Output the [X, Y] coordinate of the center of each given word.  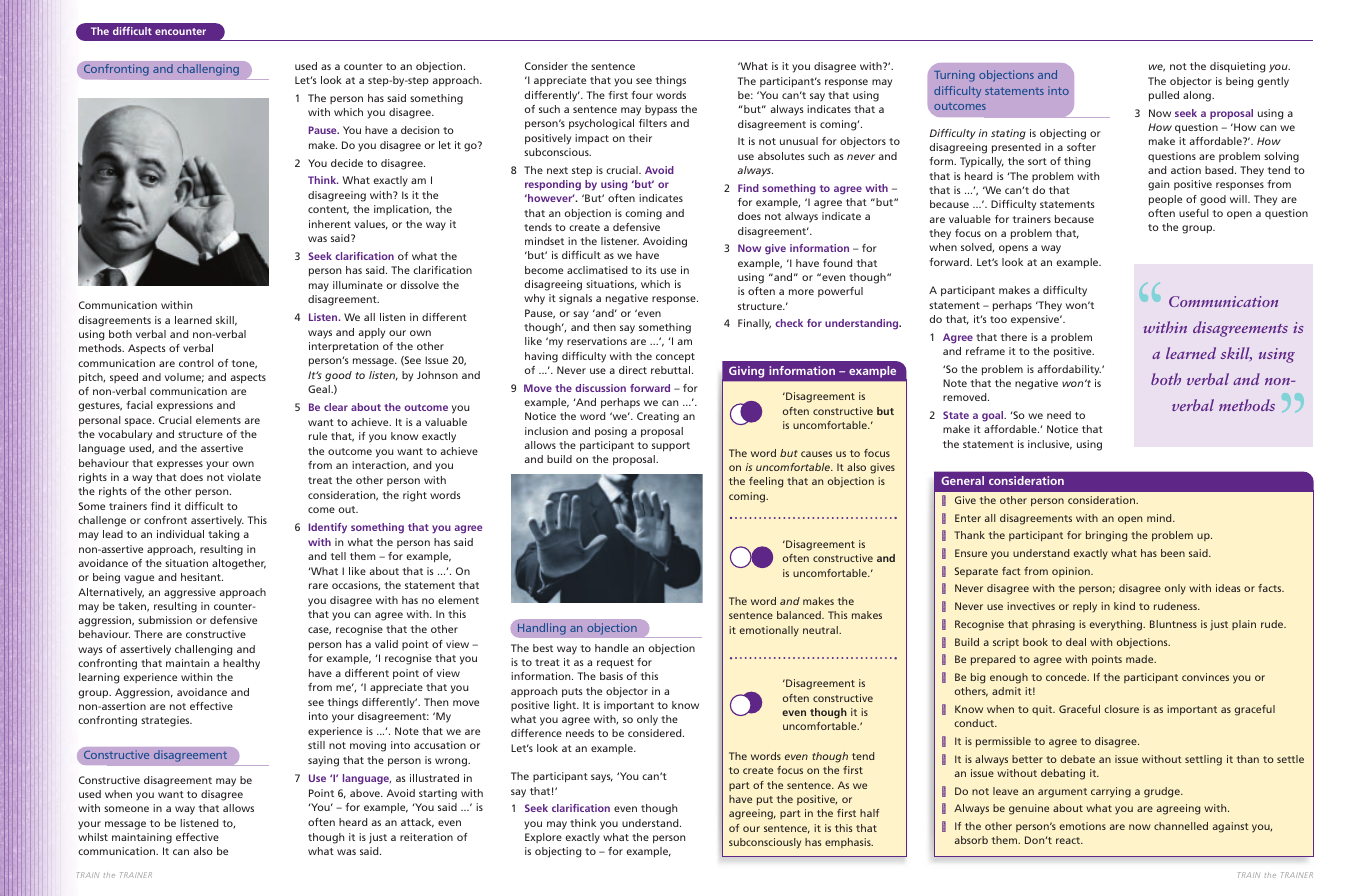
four [642, 95]
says [602, 778]
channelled [1181, 826]
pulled [1164, 96]
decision [420, 130]
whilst [93, 837]
